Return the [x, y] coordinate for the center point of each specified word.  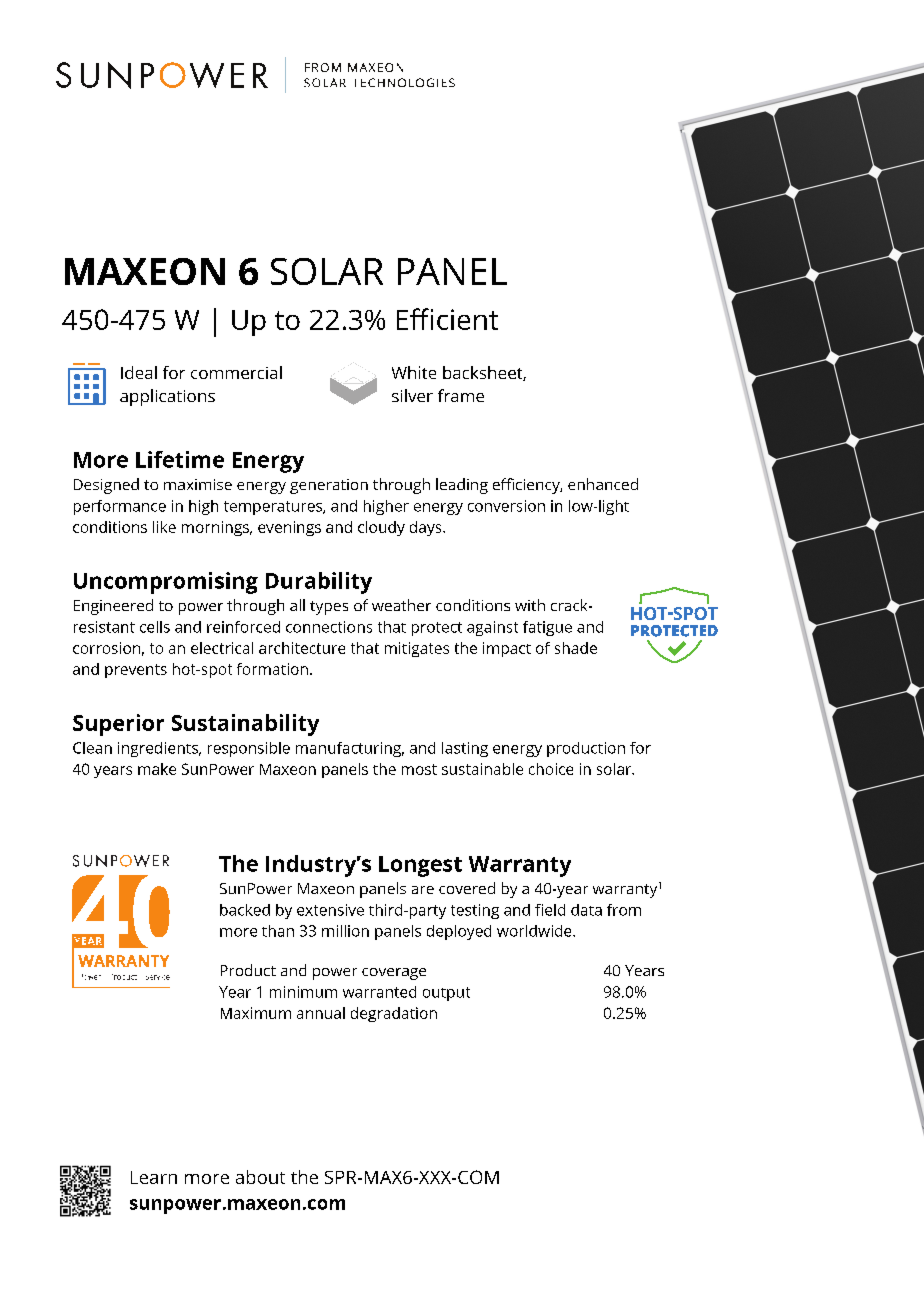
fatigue [547, 628]
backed [245, 910]
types [329, 608]
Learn [154, 1177]
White [414, 372]
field [550, 910]
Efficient [447, 319]
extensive [330, 910]
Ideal [139, 372]
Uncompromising [166, 583]
